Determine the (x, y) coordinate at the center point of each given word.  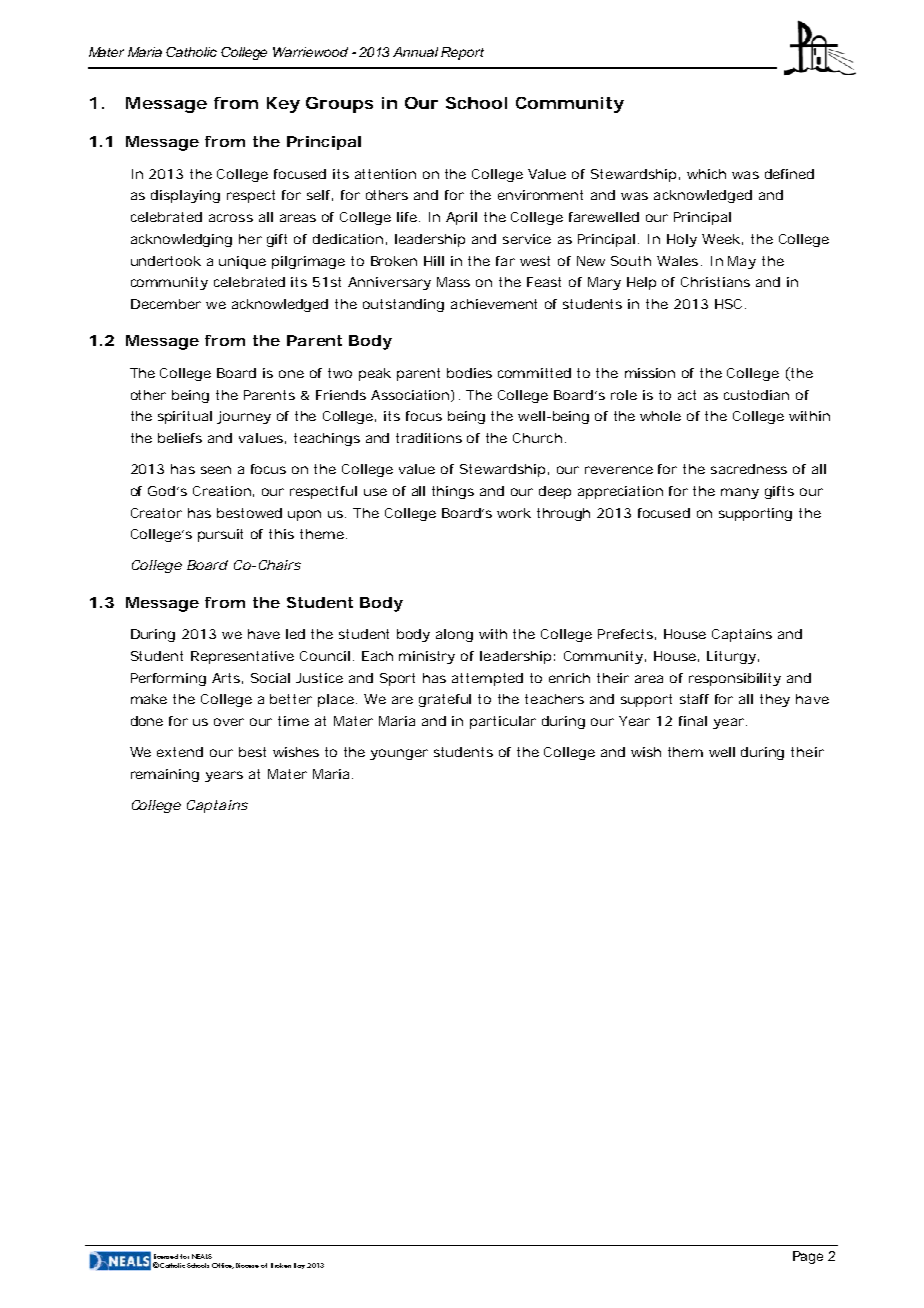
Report (462, 53)
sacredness (749, 469)
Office (223, 1266)
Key (283, 105)
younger (399, 754)
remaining (165, 775)
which (706, 174)
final (693, 721)
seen (216, 470)
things (453, 492)
